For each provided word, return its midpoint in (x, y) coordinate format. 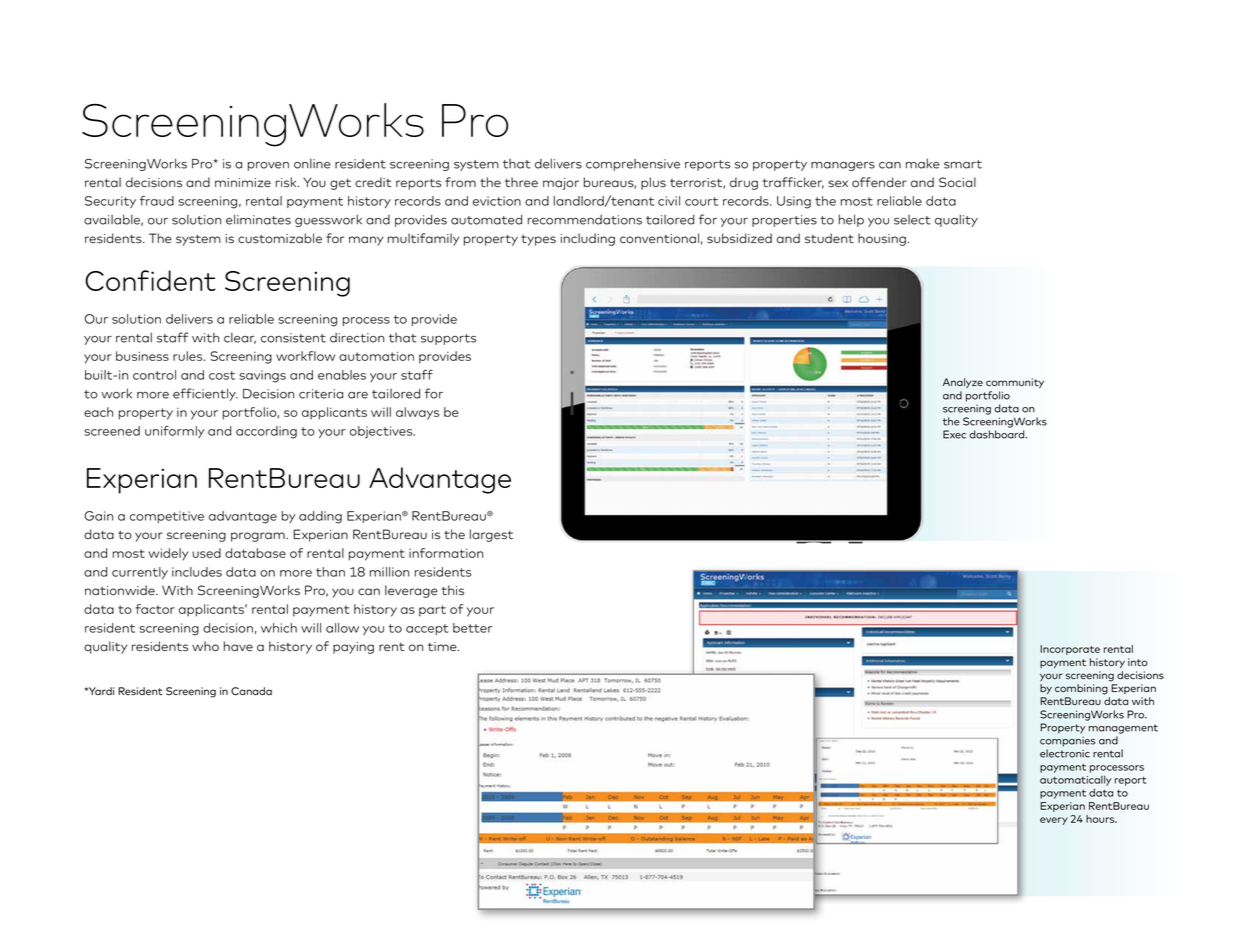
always (417, 413)
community (1015, 383)
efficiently (205, 394)
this (452, 590)
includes (197, 572)
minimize (243, 183)
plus (653, 183)
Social (957, 182)
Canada (251, 691)
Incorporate (1070, 650)
